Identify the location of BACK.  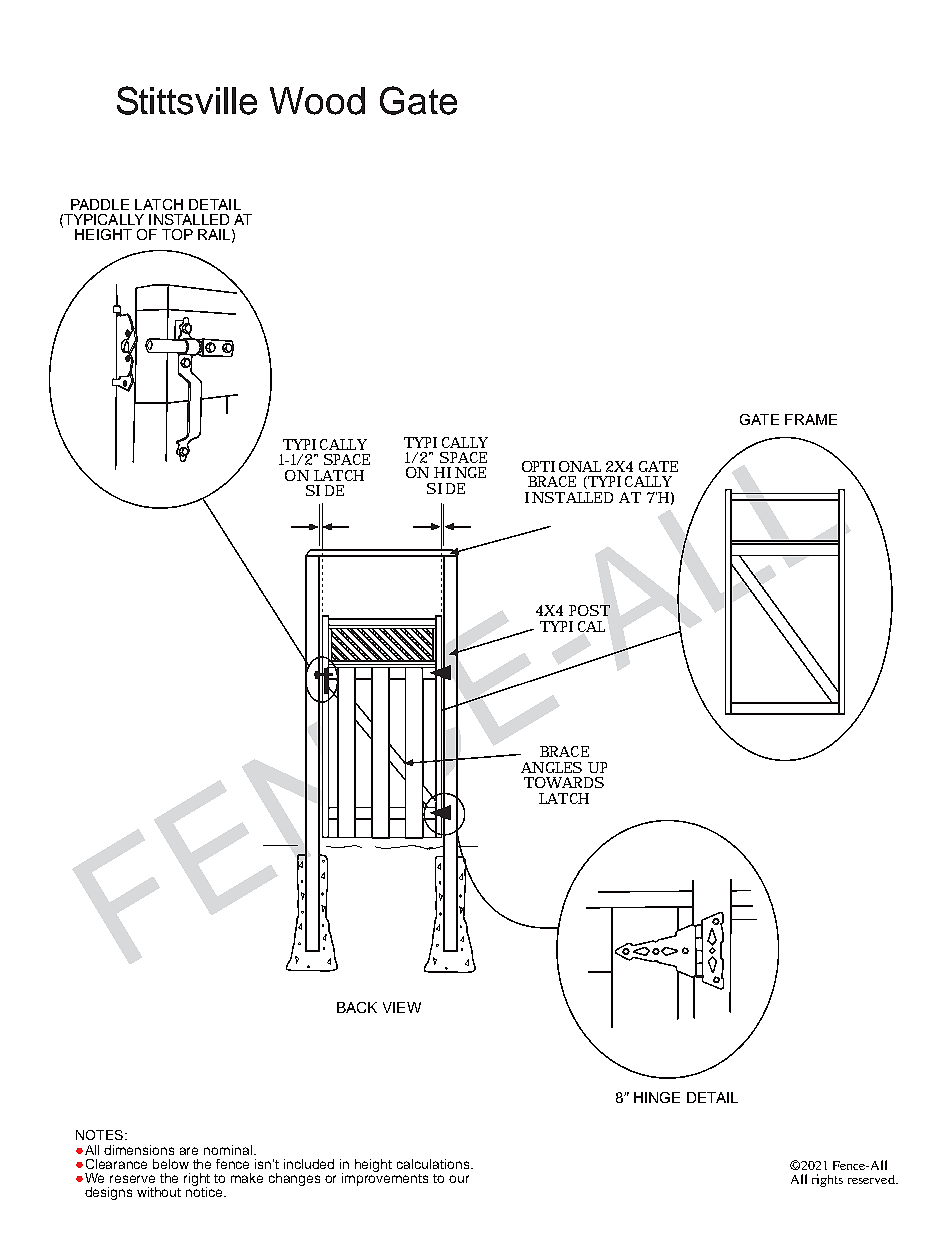
(357, 1007).
